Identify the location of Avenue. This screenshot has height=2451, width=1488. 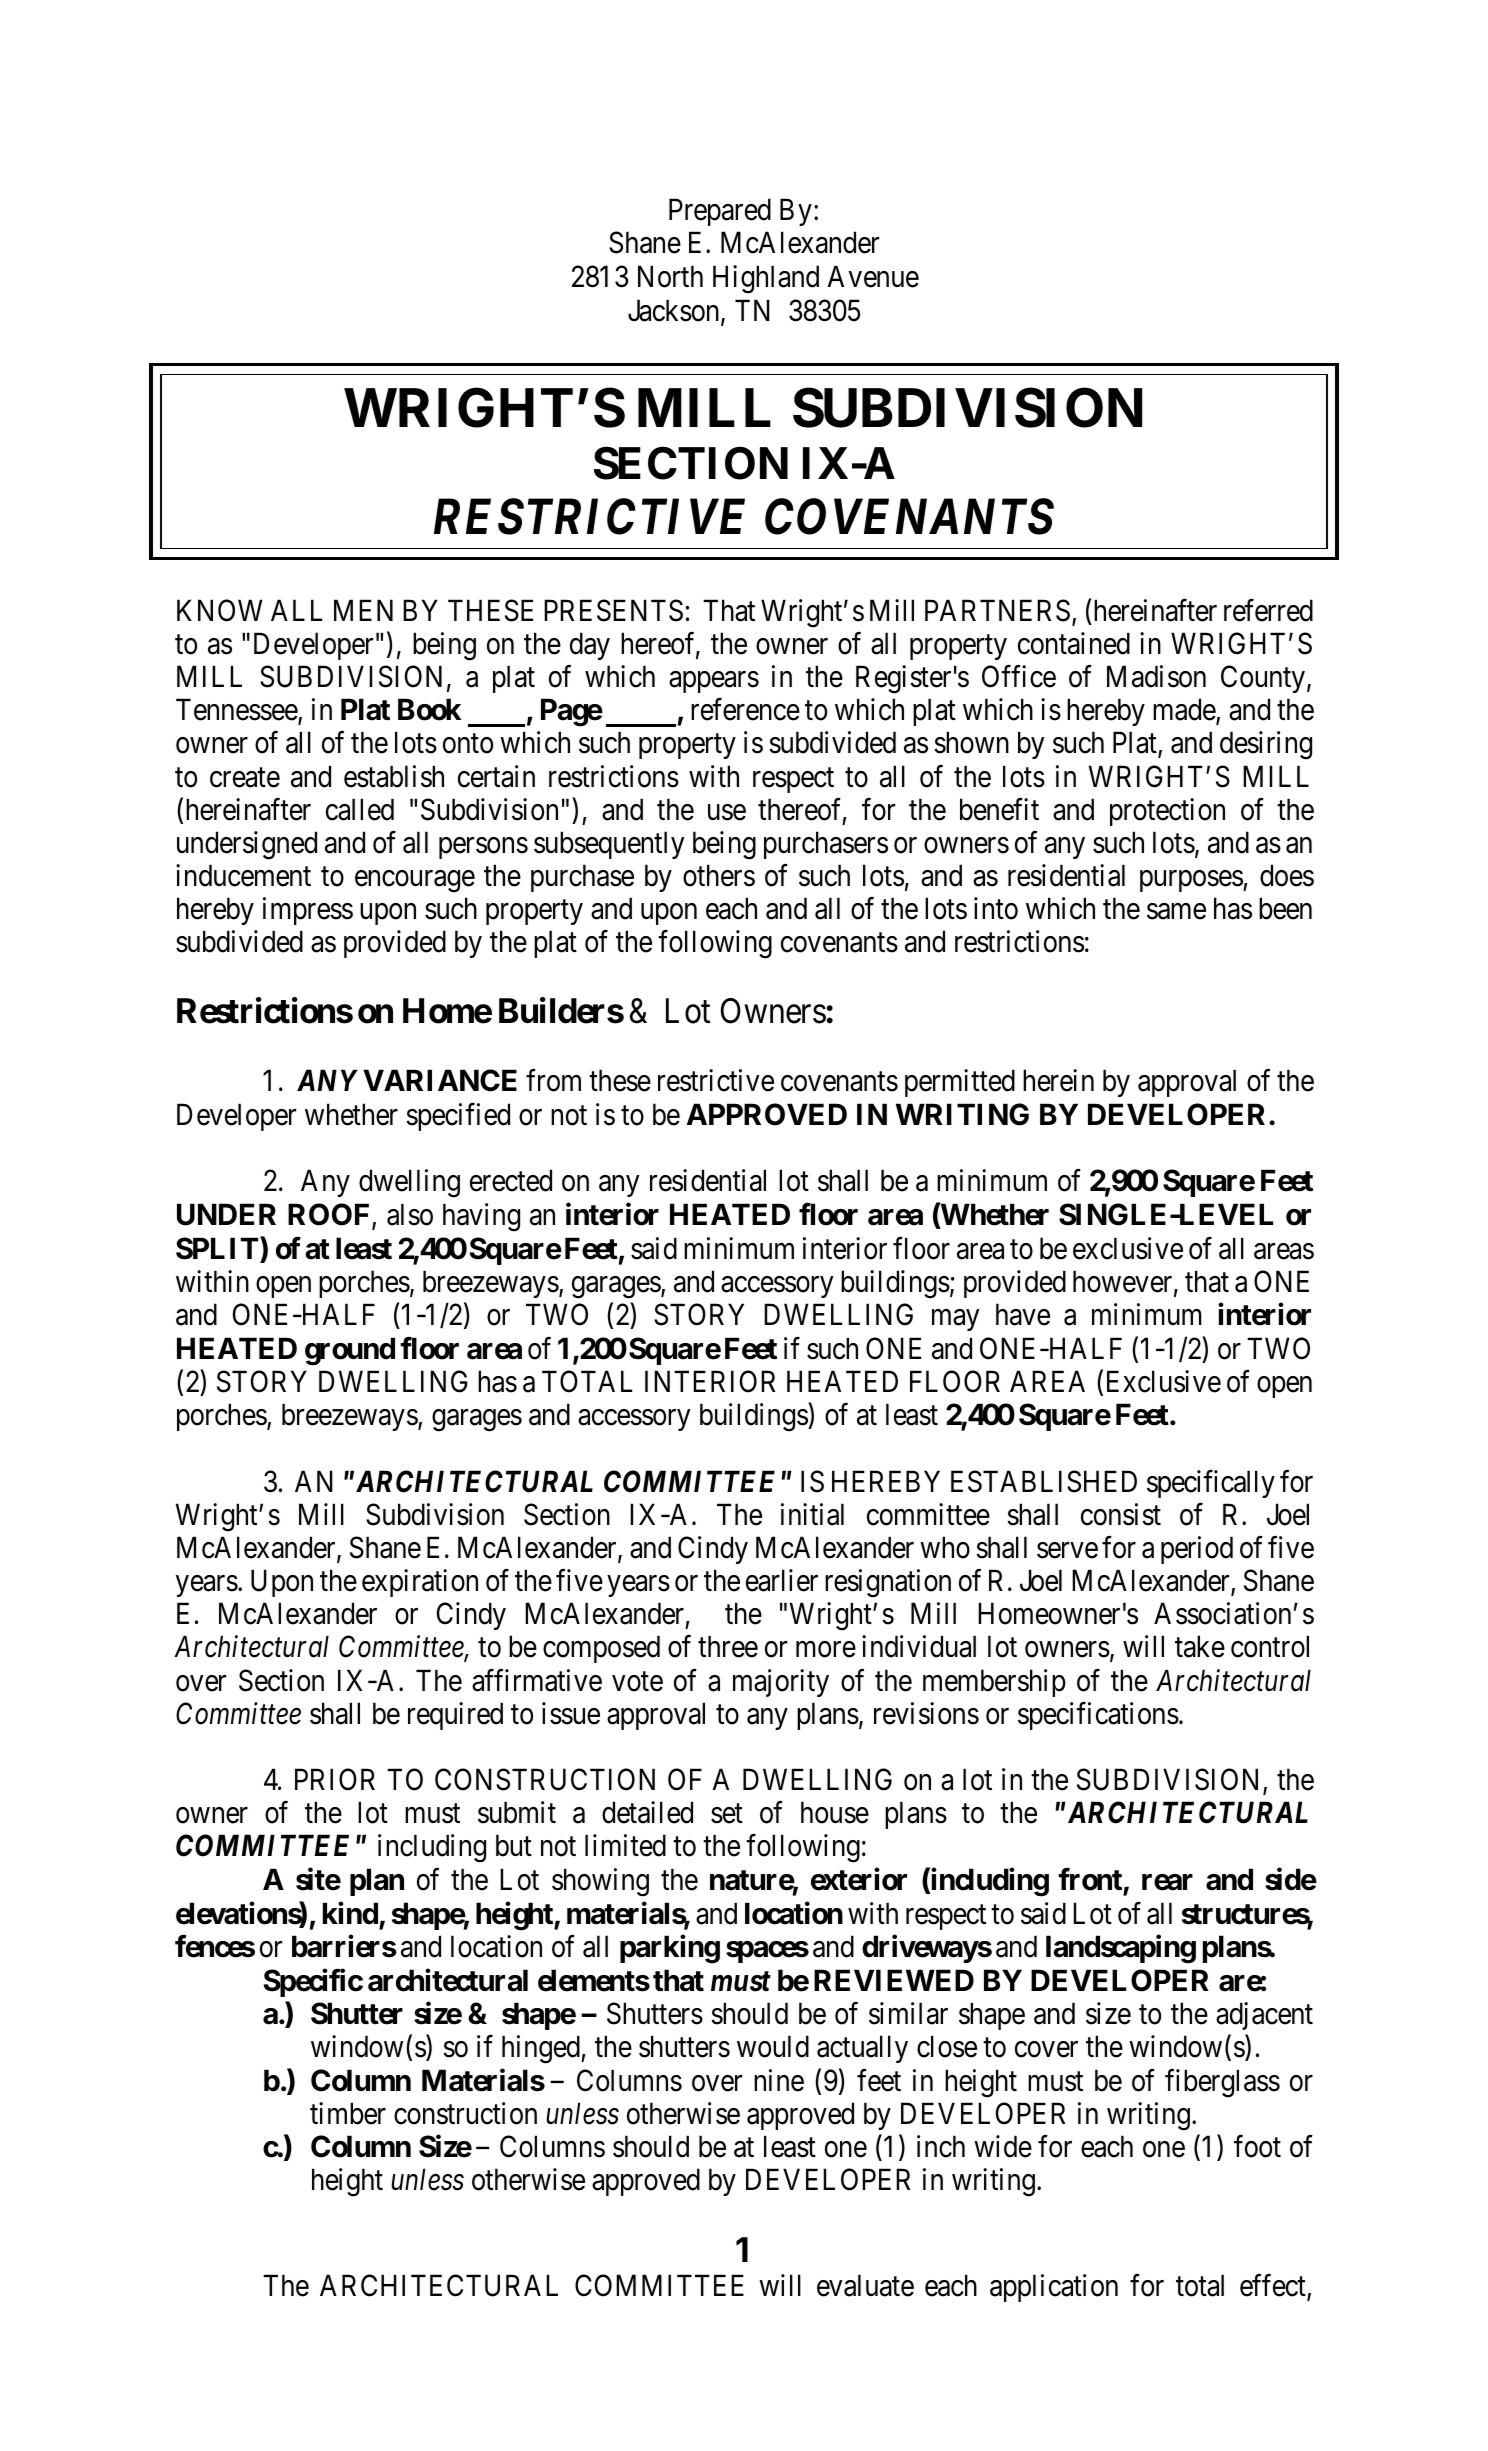
(873, 277).
